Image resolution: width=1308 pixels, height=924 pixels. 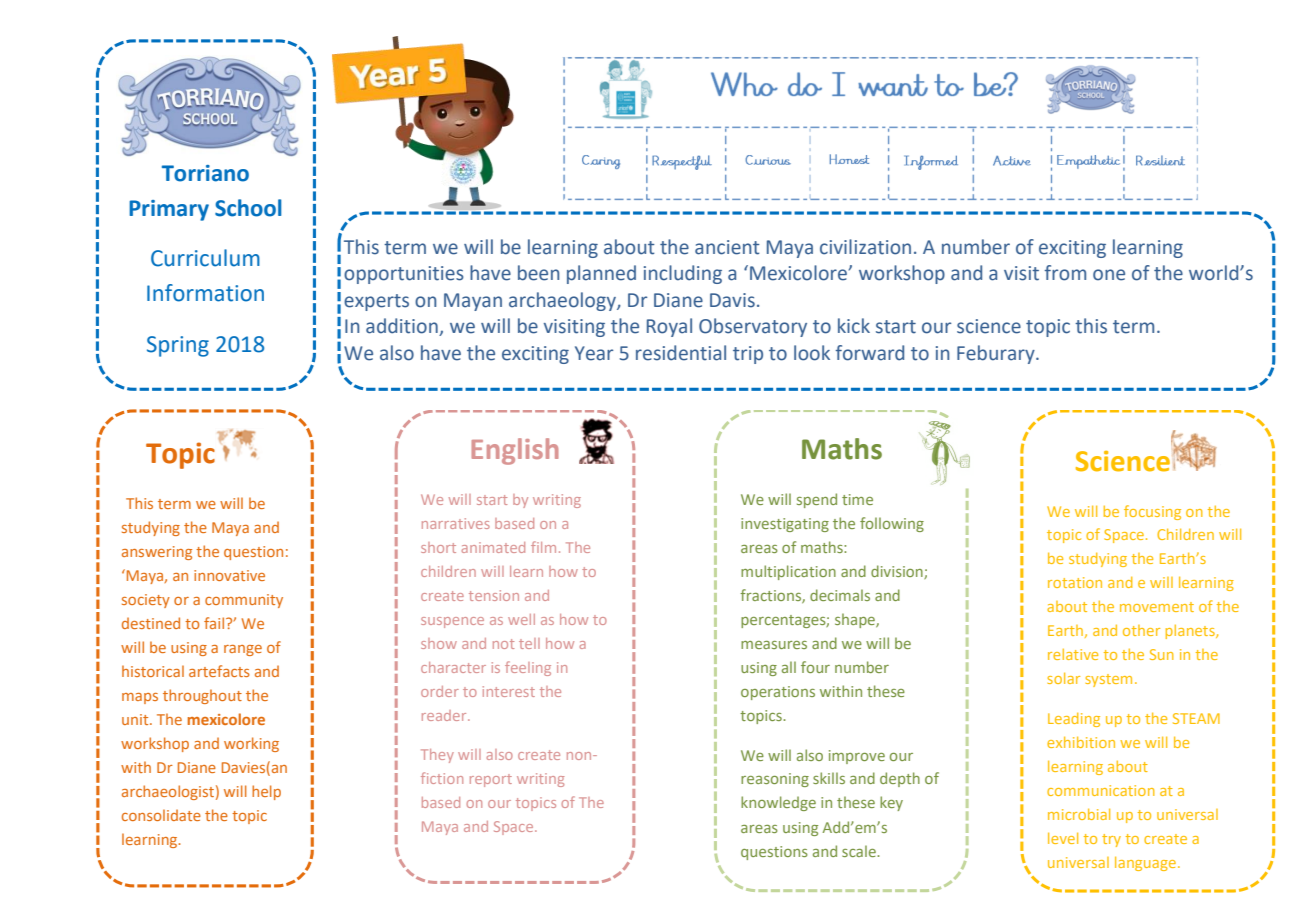 What do you see at coordinates (869, 353) in the screenshot?
I see `forward` at bounding box center [869, 353].
